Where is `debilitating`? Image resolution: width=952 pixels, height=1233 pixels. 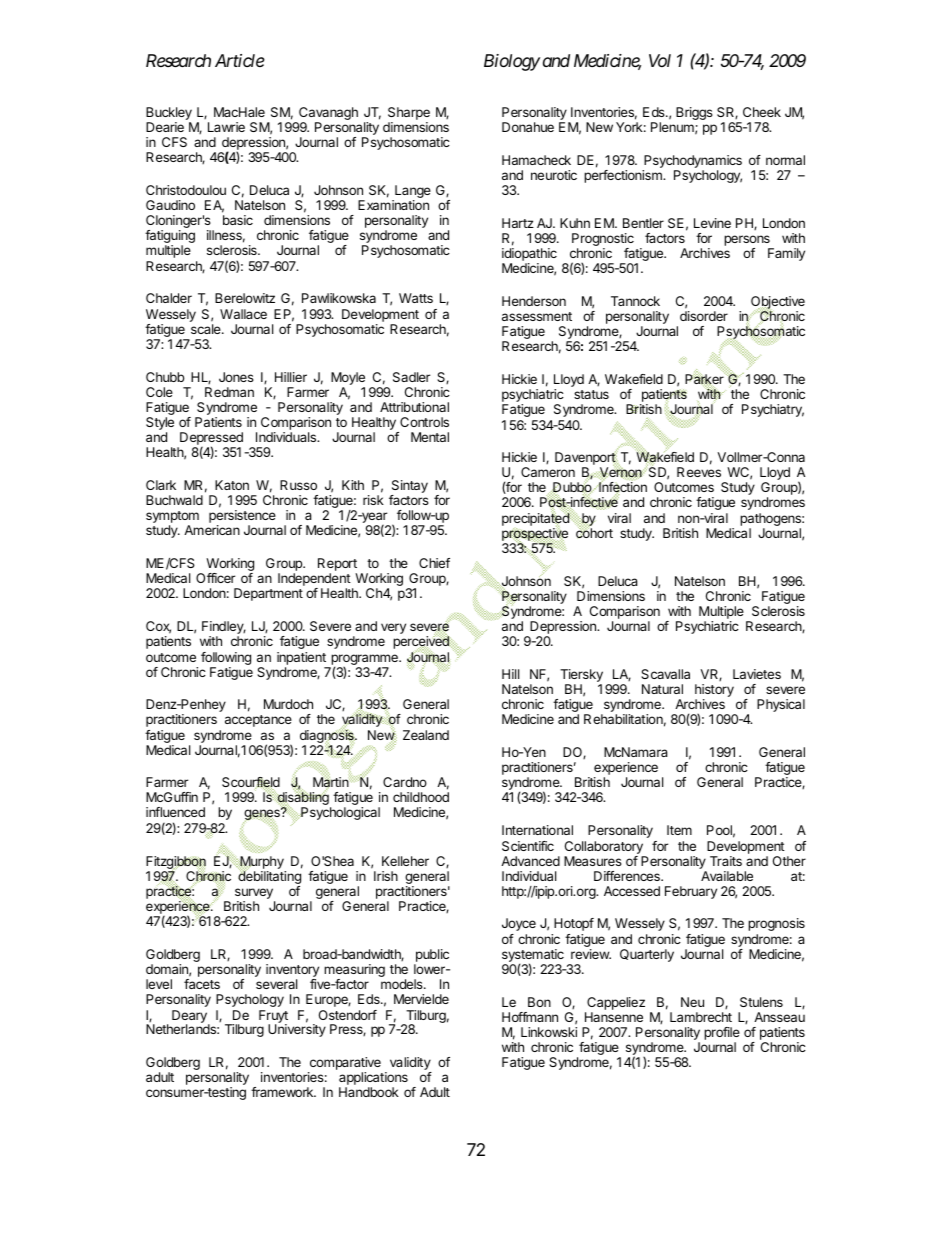 debilitating is located at coordinates (269, 876).
